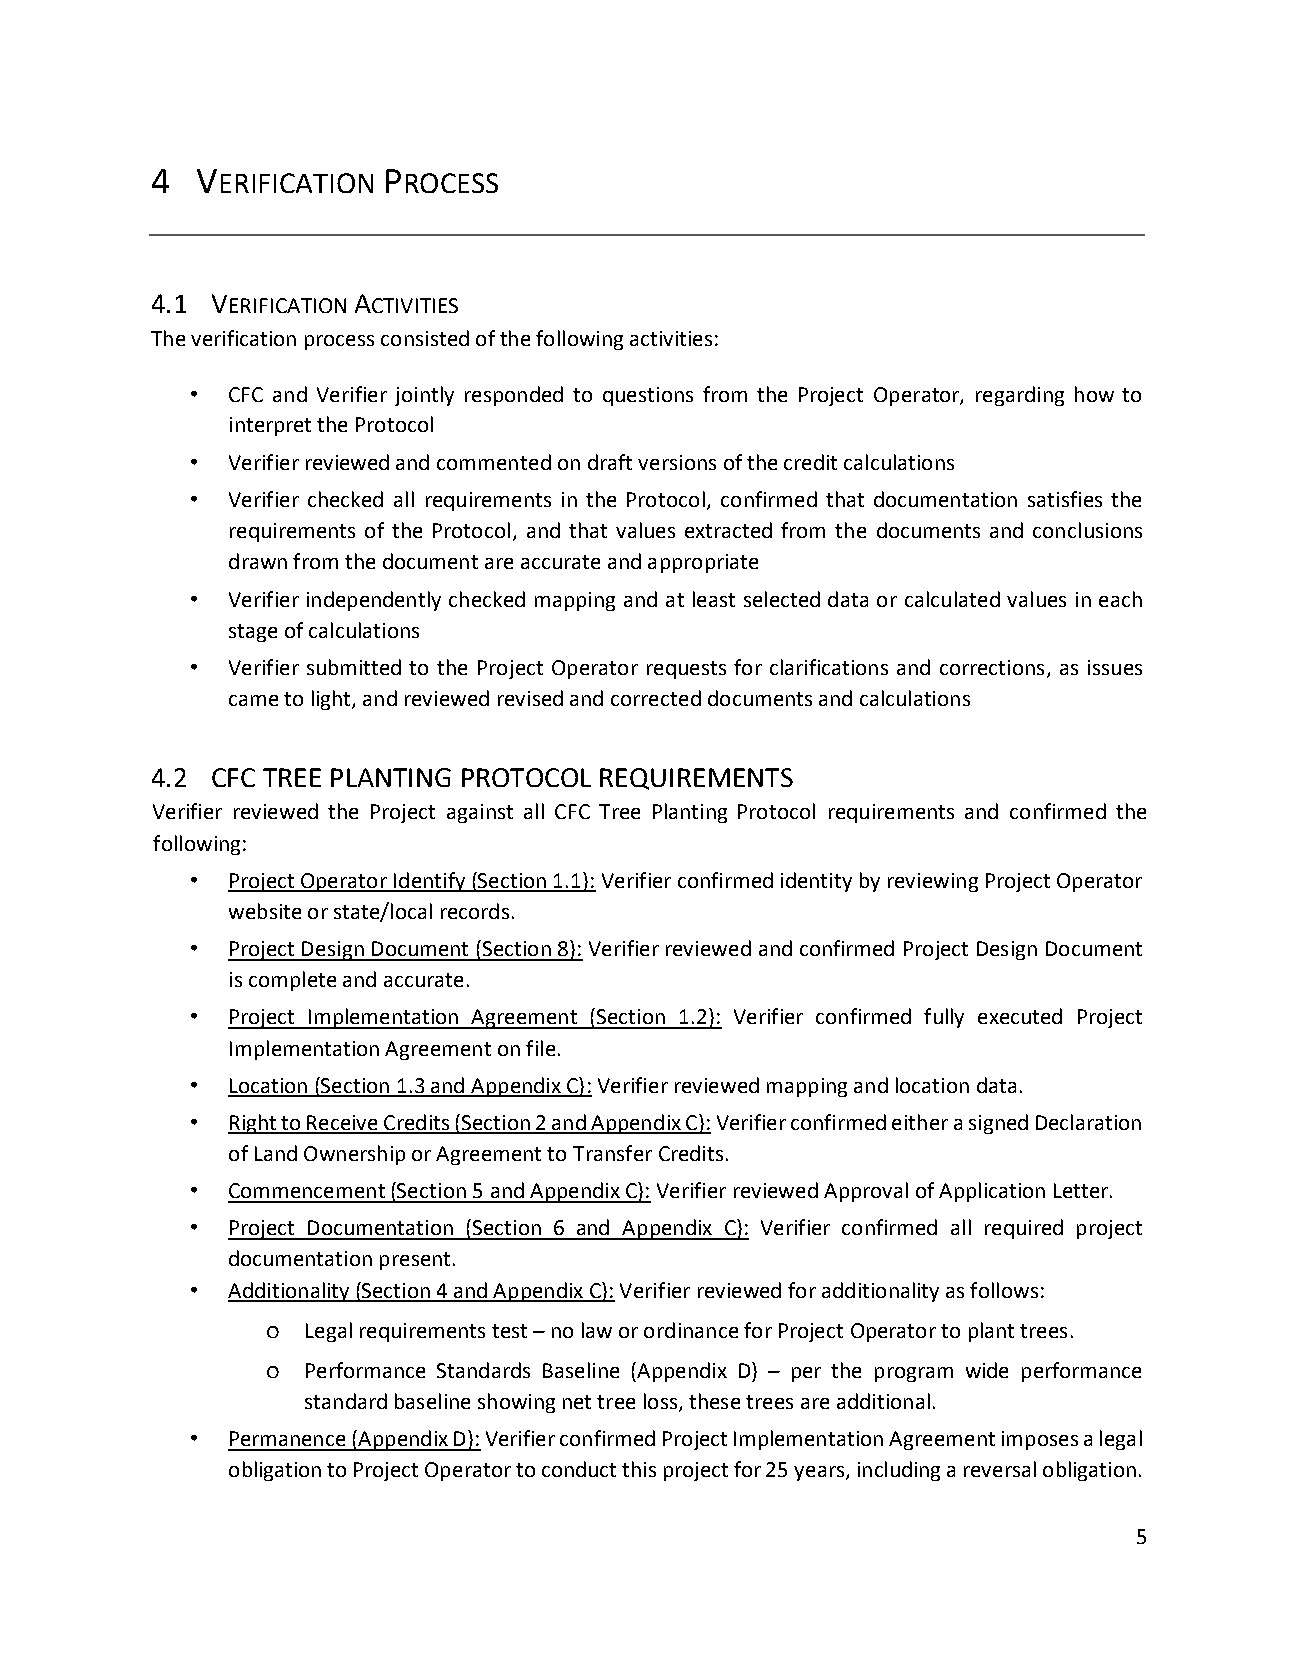  I want to click on questions, so click(648, 396).
